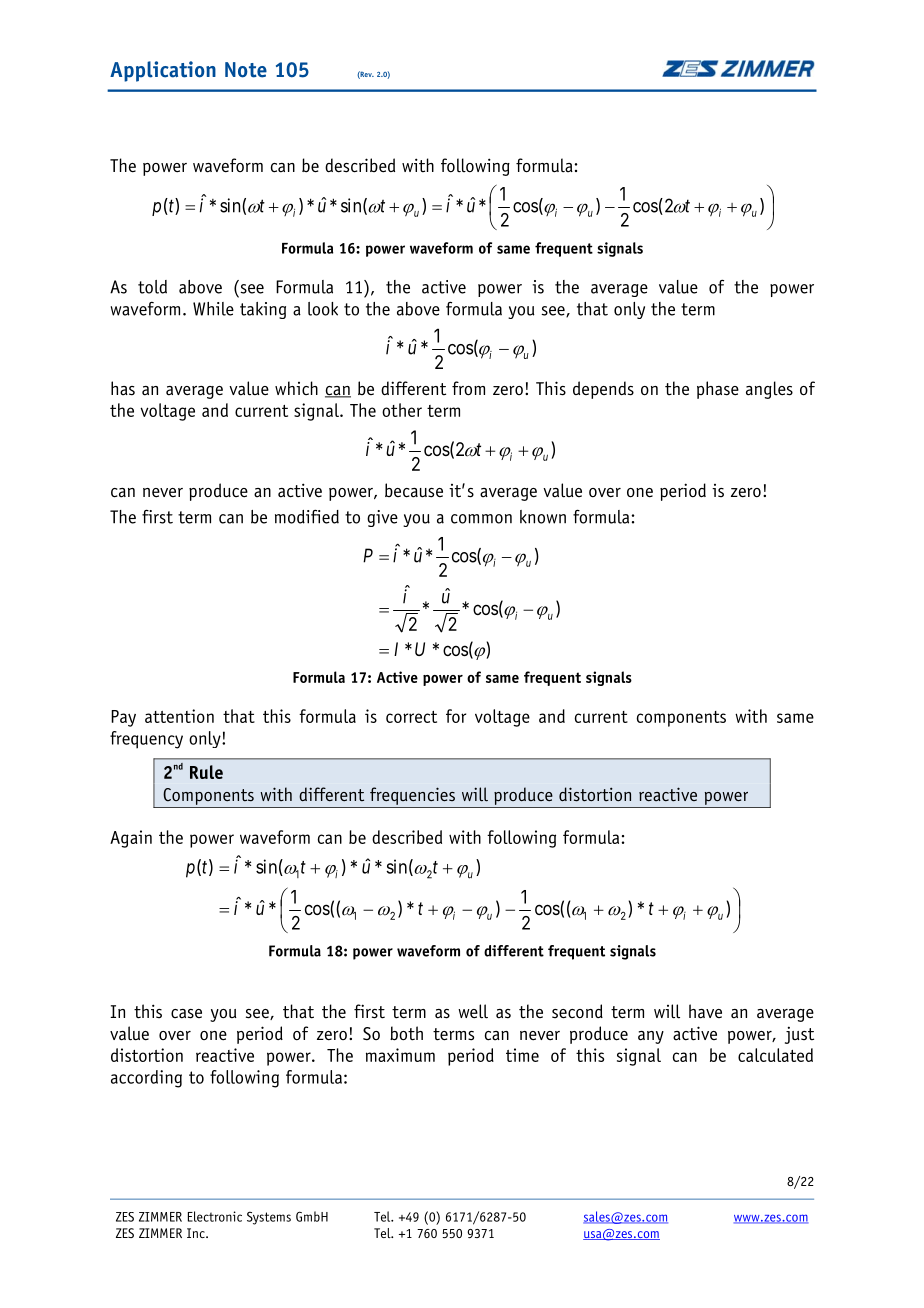 This image has height=1308, width=924. I want to click on because, so click(414, 490).
